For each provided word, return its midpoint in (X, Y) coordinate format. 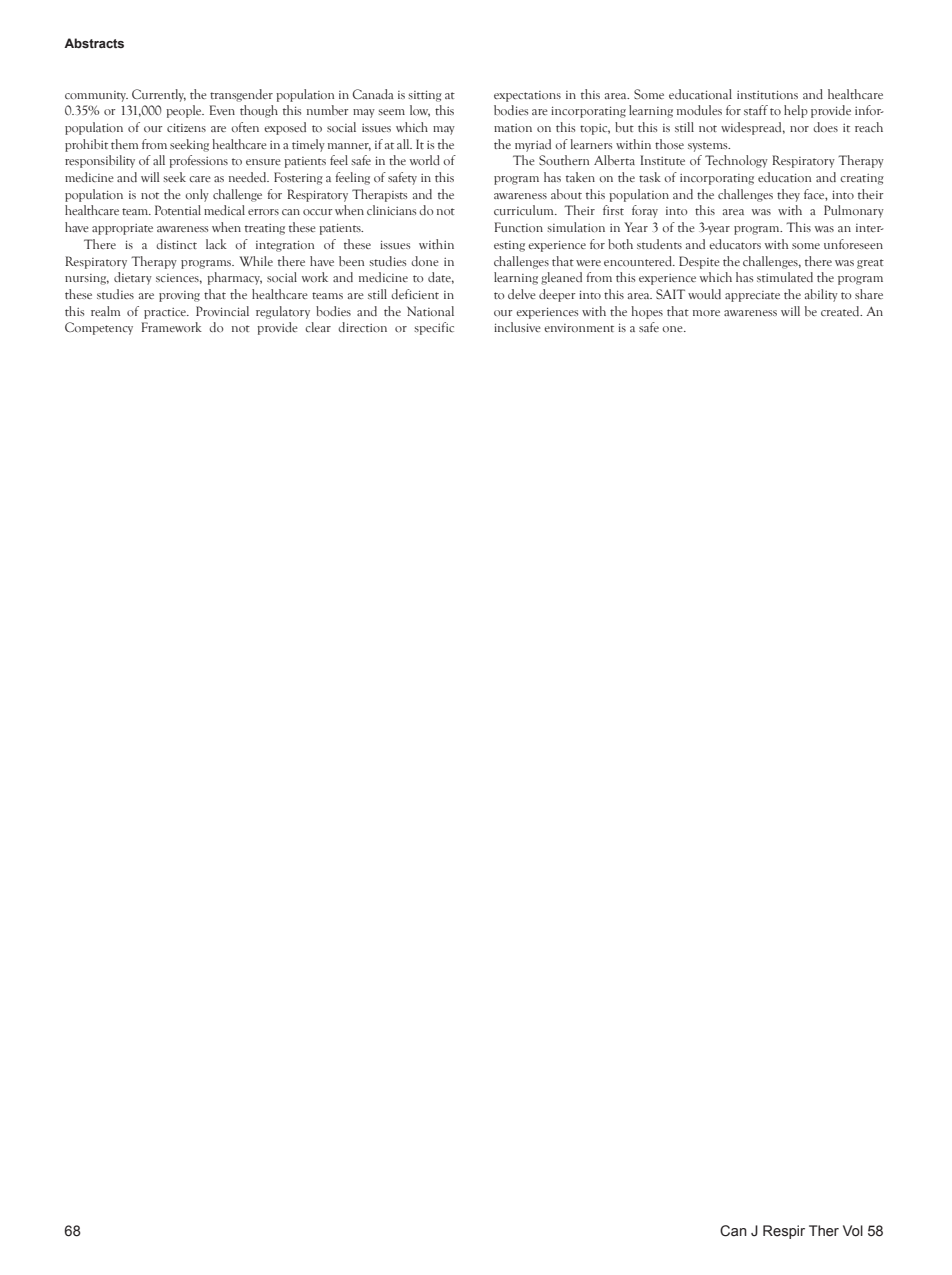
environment (579, 328)
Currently (159, 95)
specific (434, 328)
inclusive (517, 327)
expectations (527, 96)
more (706, 313)
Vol (853, 1231)
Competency (99, 328)
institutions (767, 94)
